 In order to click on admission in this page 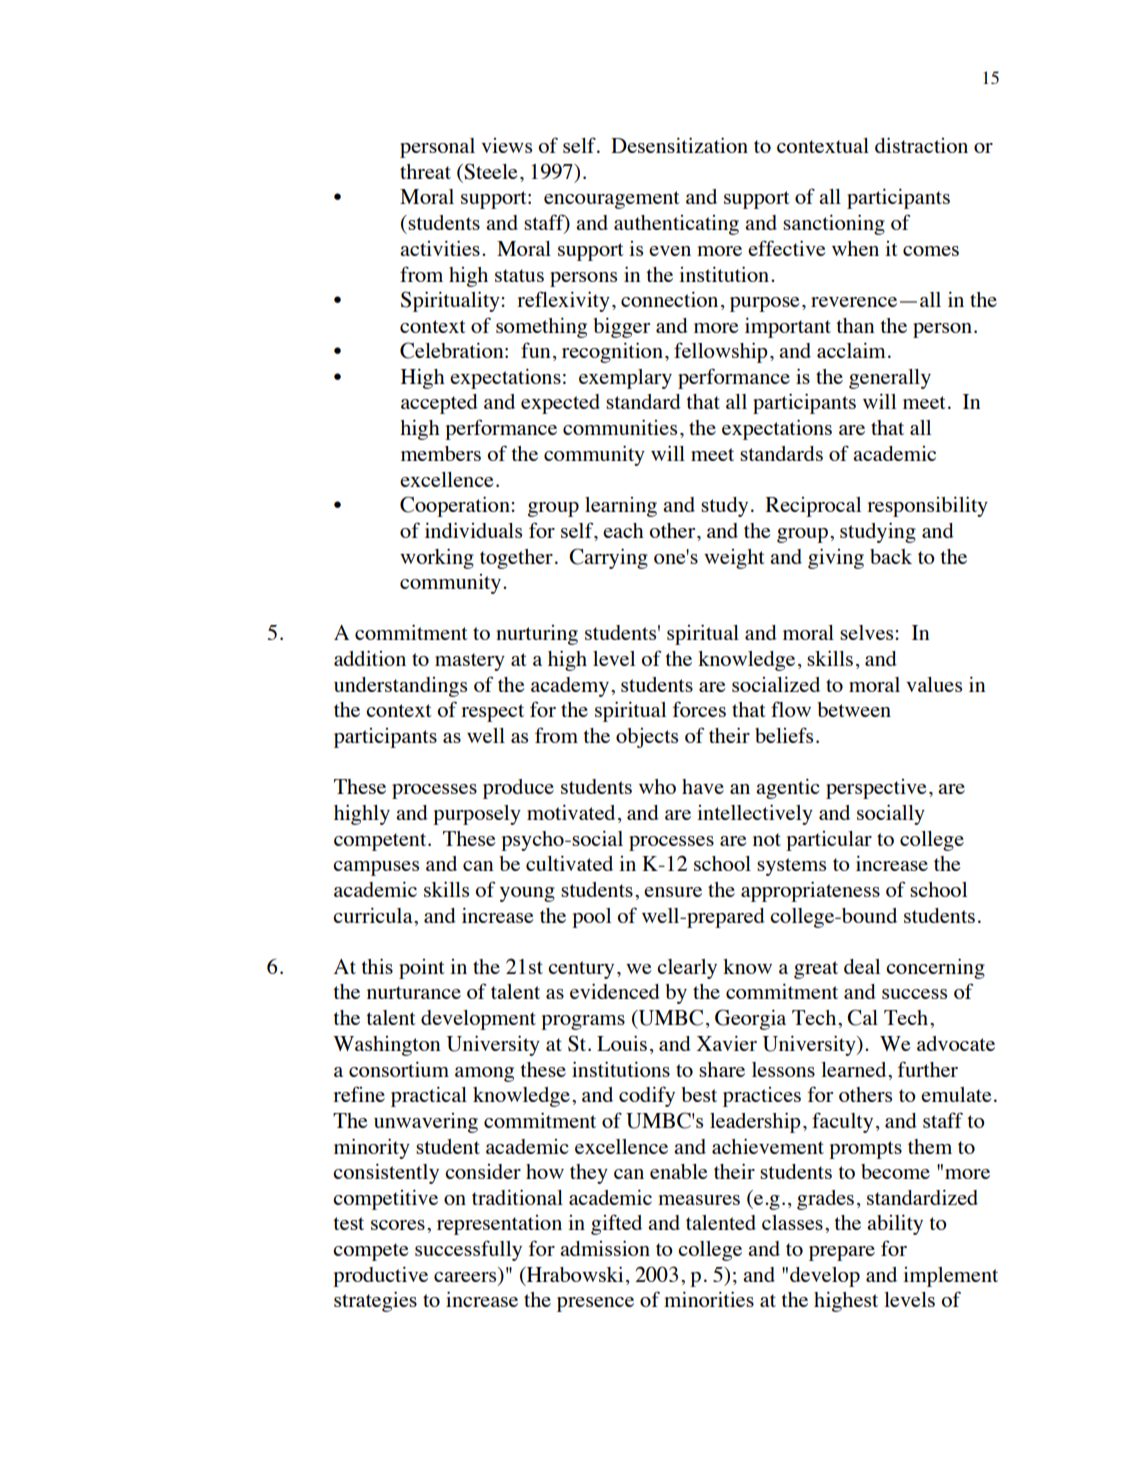, I will do `click(605, 1248)`.
